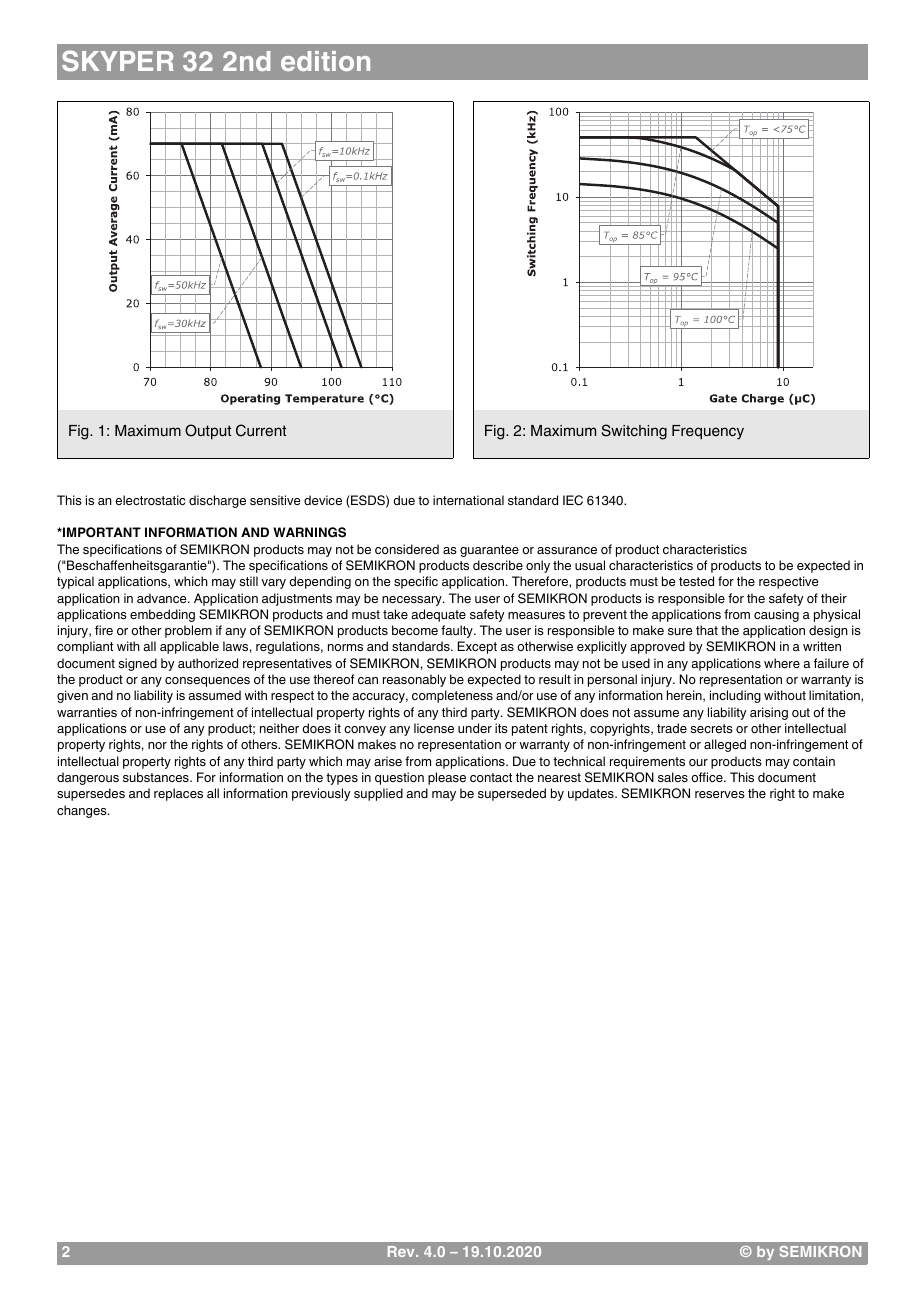  What do you see at coordinates (447, 778) in the page?
I see `please` at bounding box center [447, 778].
